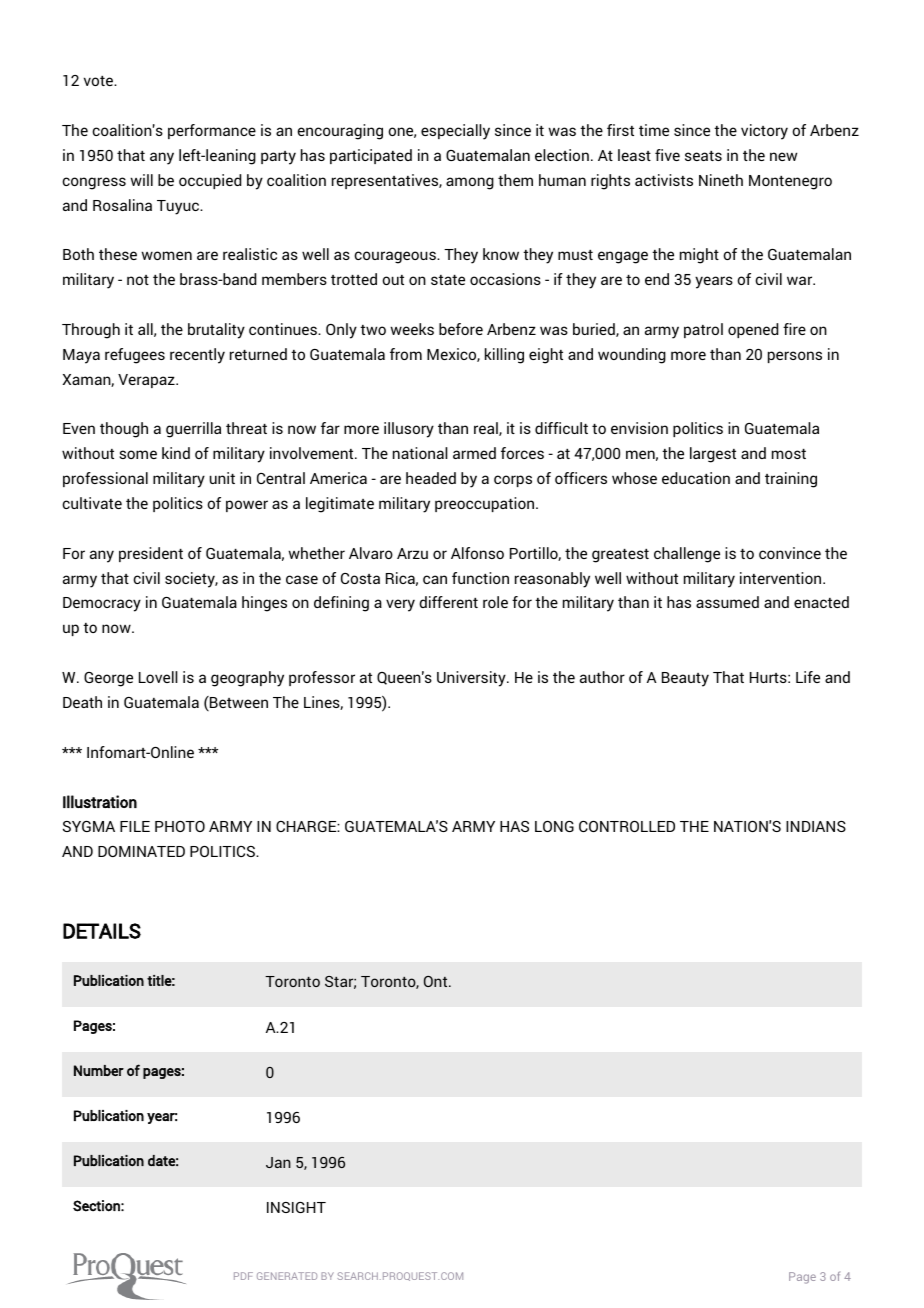 The width and height of the screenshot is (924, 1308). What do you see at coordinates (764, 132) in the screenshot?
I see `victory` at bounding box center [764, 132].
